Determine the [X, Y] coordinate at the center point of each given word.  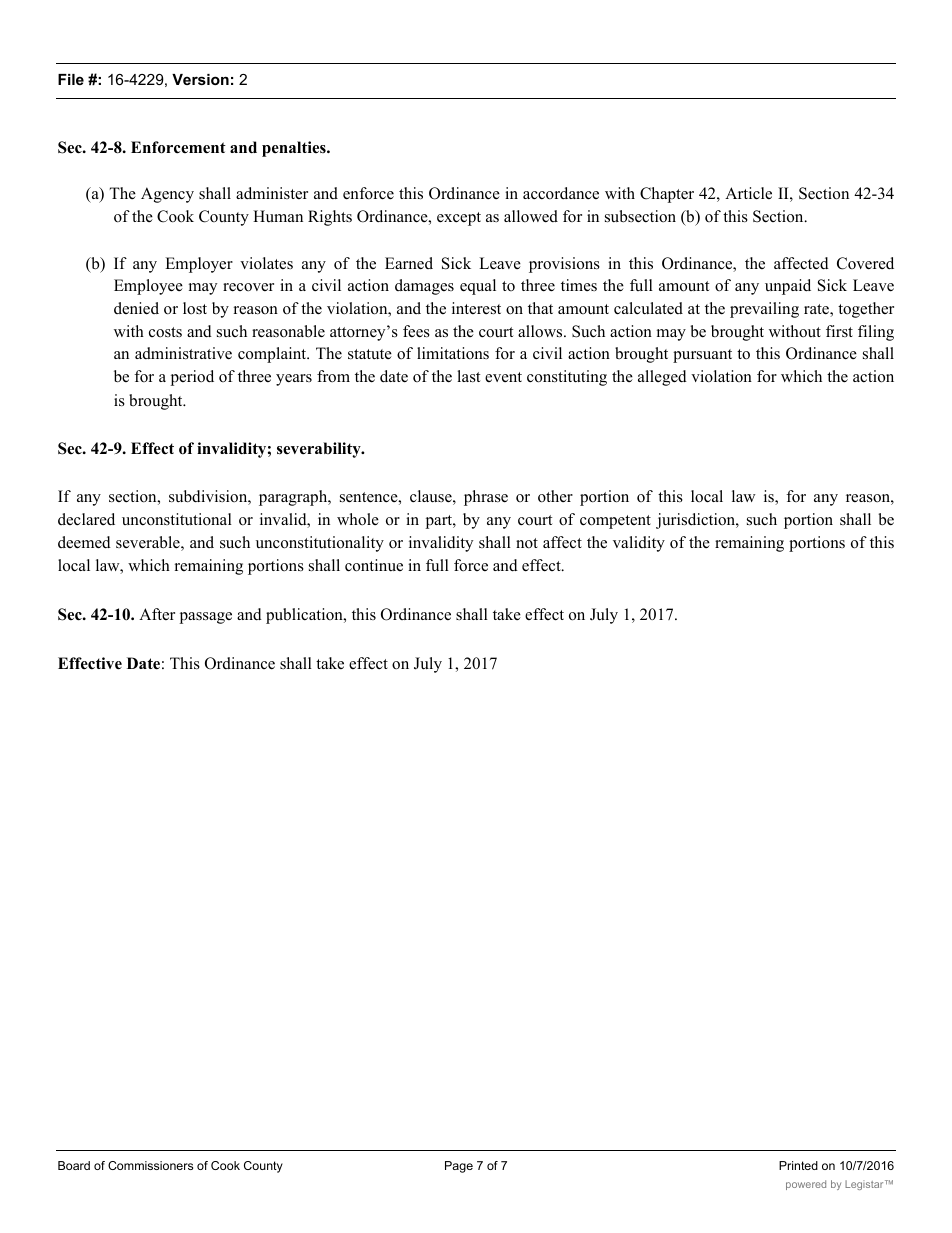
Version [200, 79]
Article [748, 193]
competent [615, 522]
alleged [662, 378]
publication [305, 616]
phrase [486, 498]
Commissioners [150, 1165]
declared [86, 519]
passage [206, 618]
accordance [561, 193]
